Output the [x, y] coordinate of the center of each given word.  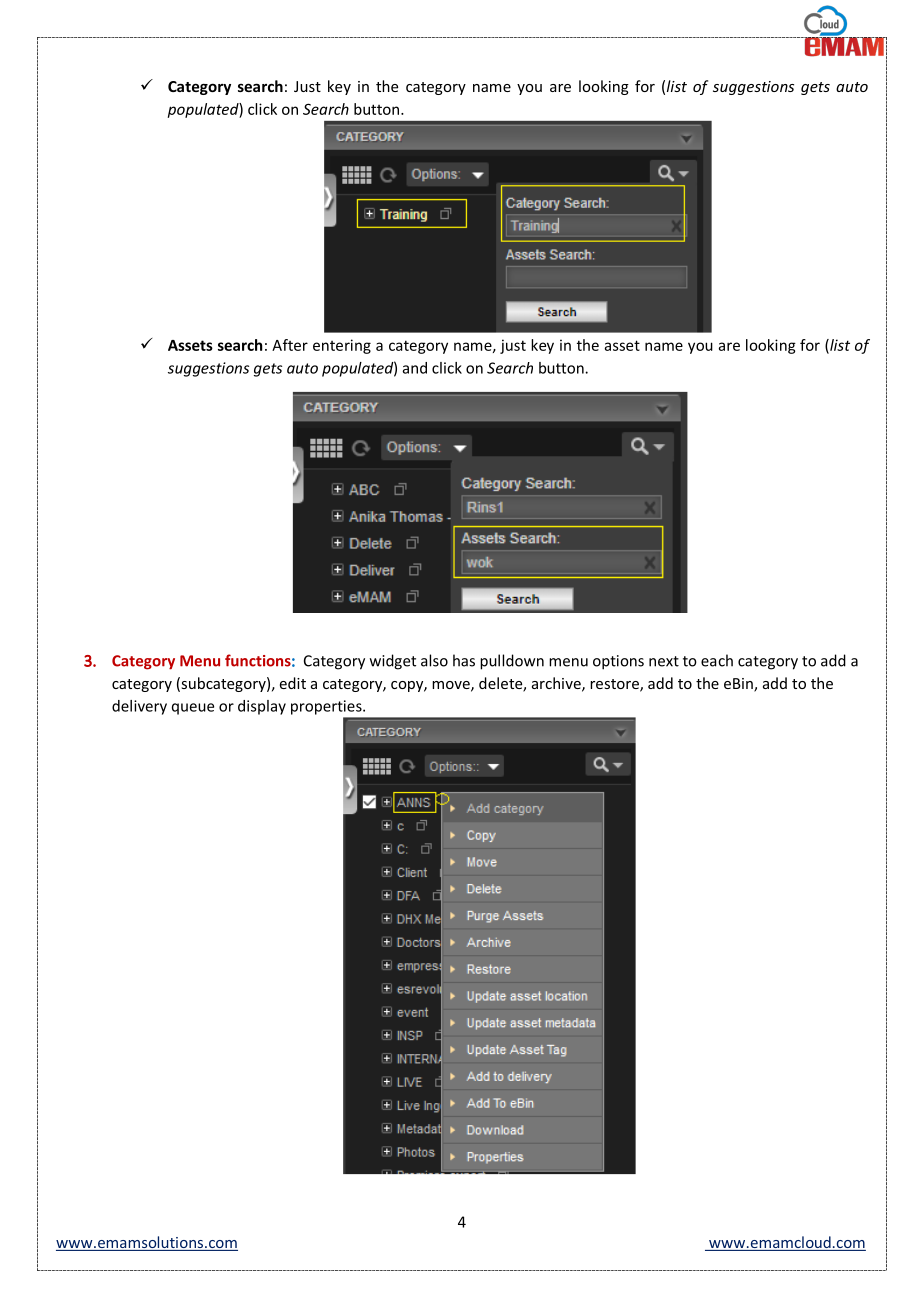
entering [342, 346]
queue [193, 709]
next [664, 661]
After [290, 345]
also [434, 660]
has [464, 660]
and [415, 368]
